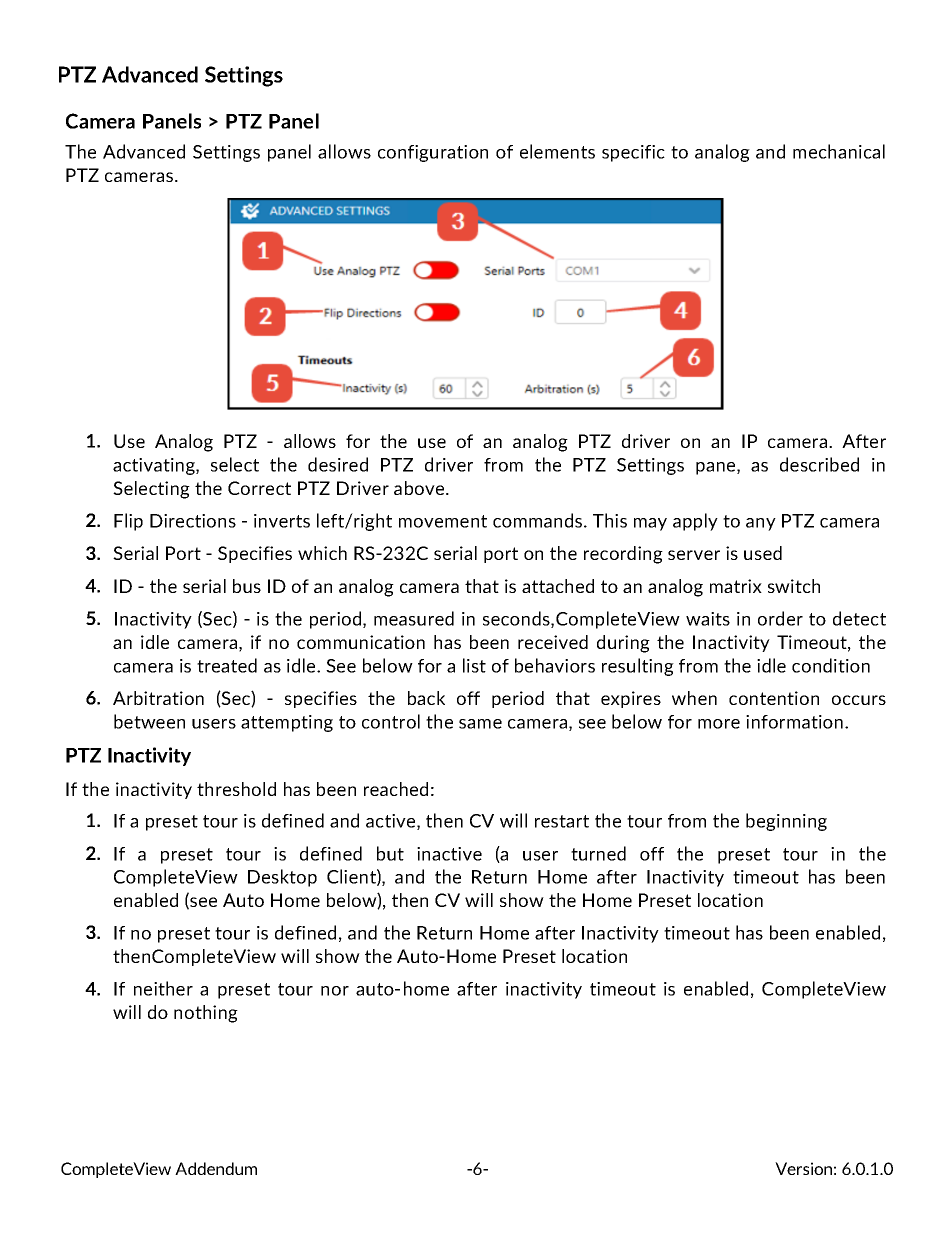 The height and width of the screenshot is (1233, 952). I want to click on restart, so click(562, 821).
